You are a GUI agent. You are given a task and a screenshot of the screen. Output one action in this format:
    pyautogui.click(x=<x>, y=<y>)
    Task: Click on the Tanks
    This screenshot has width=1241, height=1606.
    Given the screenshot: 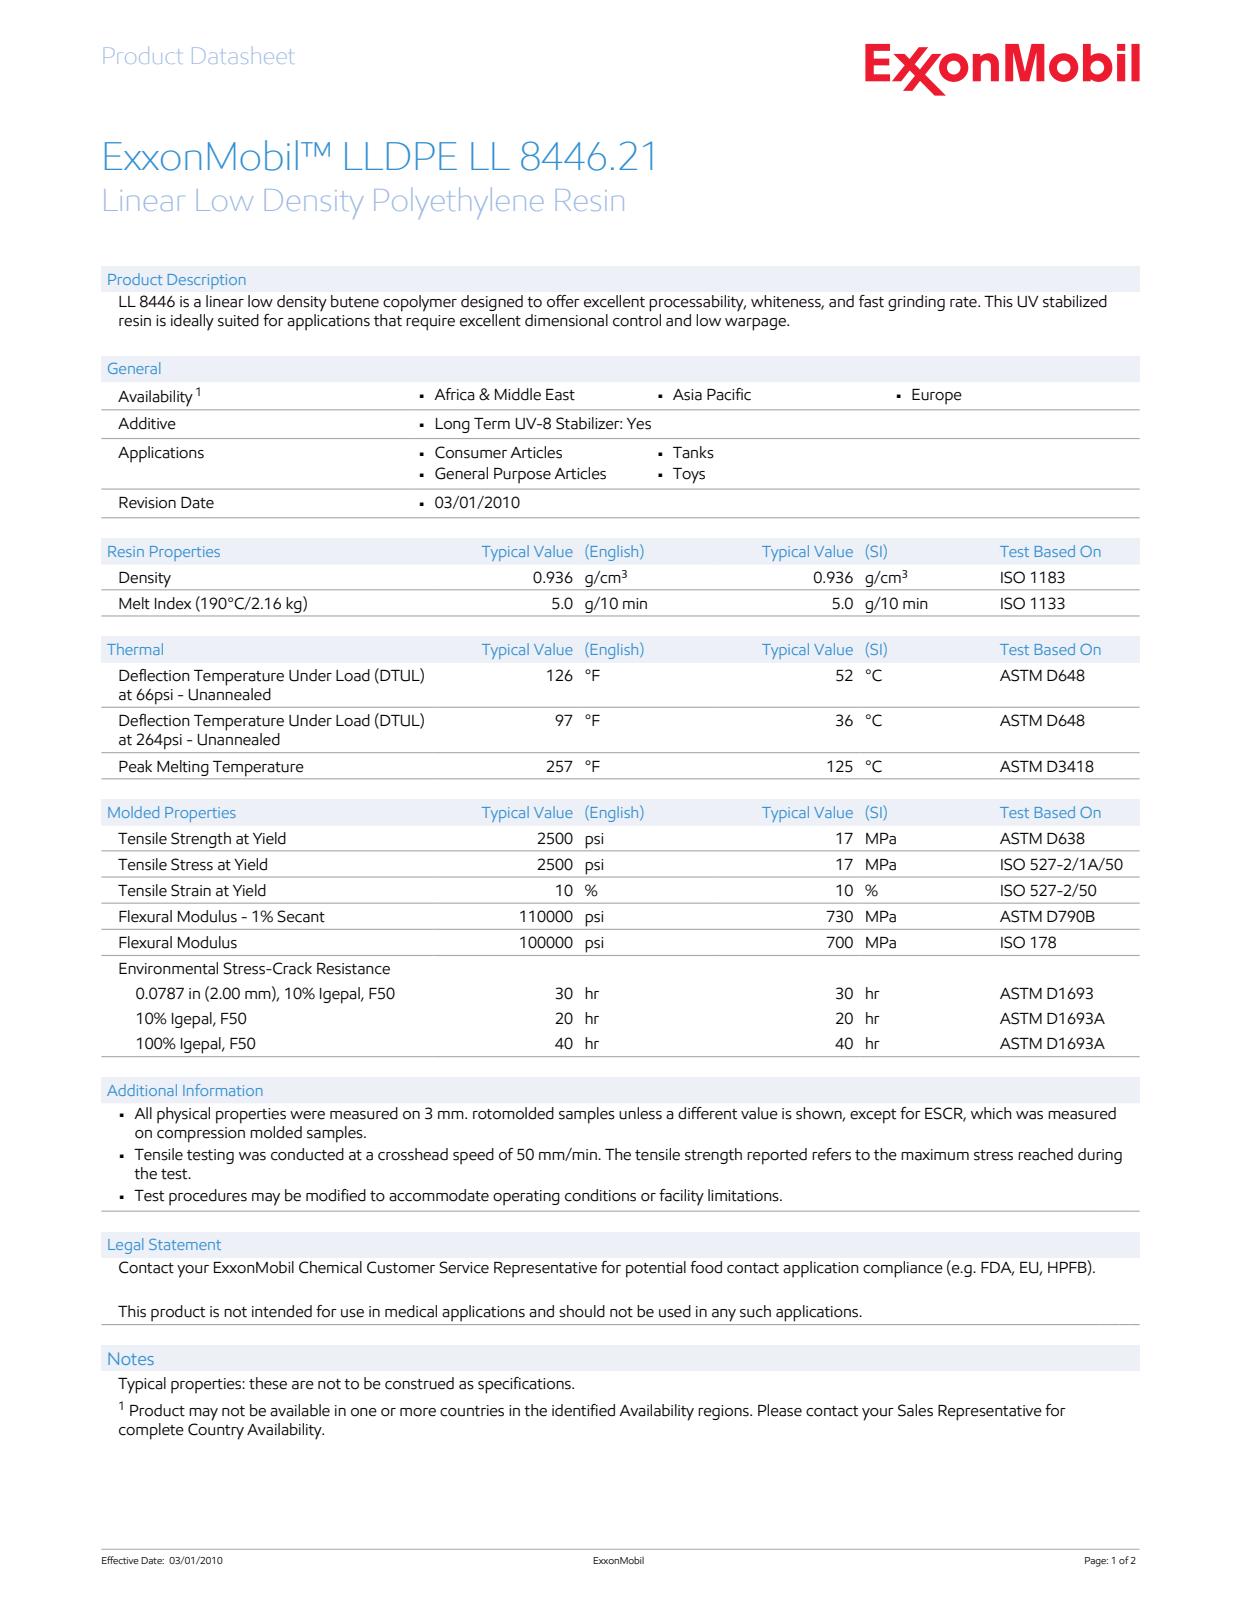 What is the action you would take?
    pyautogui.click(x=693, y=452)
